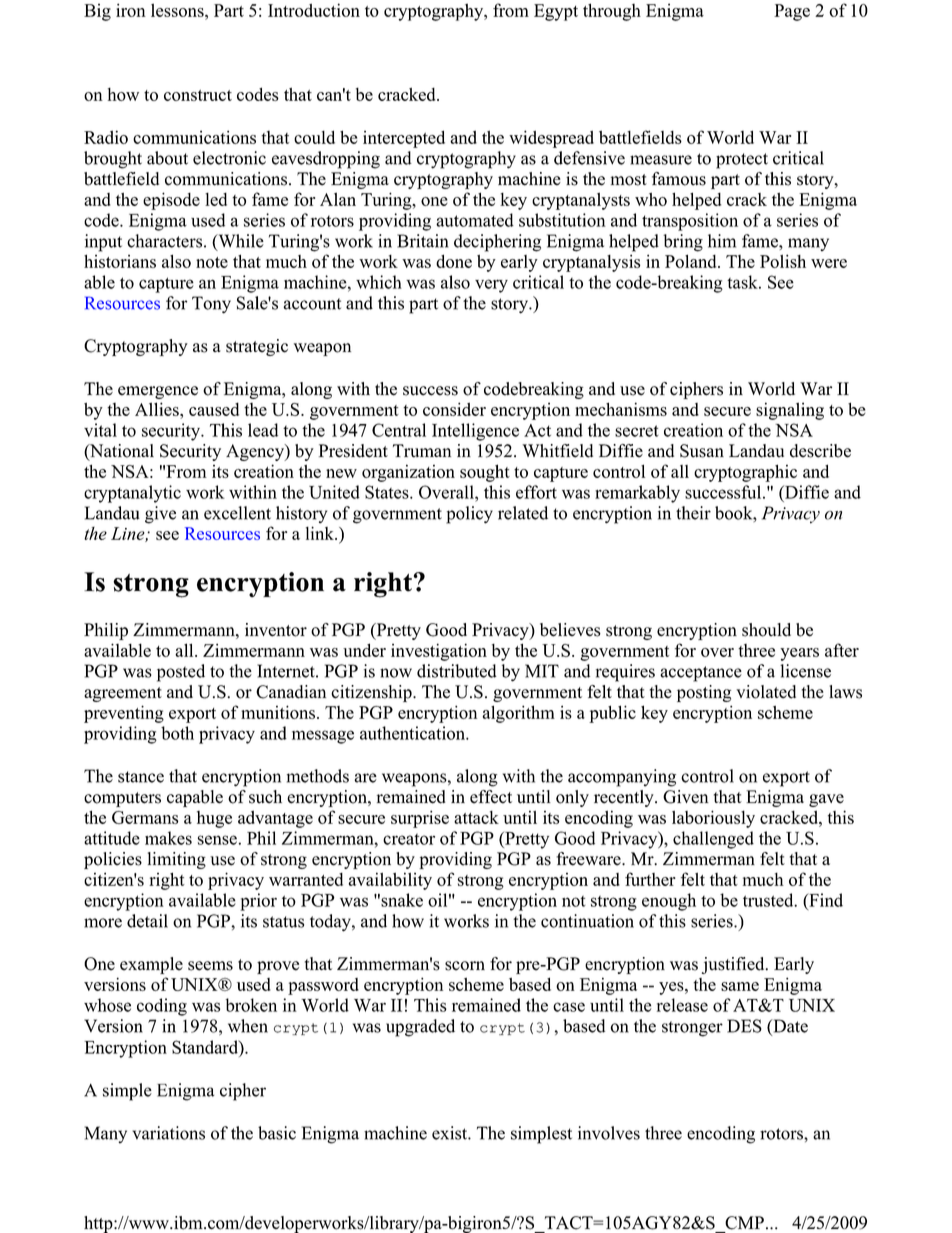  Describe the element at coordinates (469, 515) in the screenshot. I see `policy` at that location.
